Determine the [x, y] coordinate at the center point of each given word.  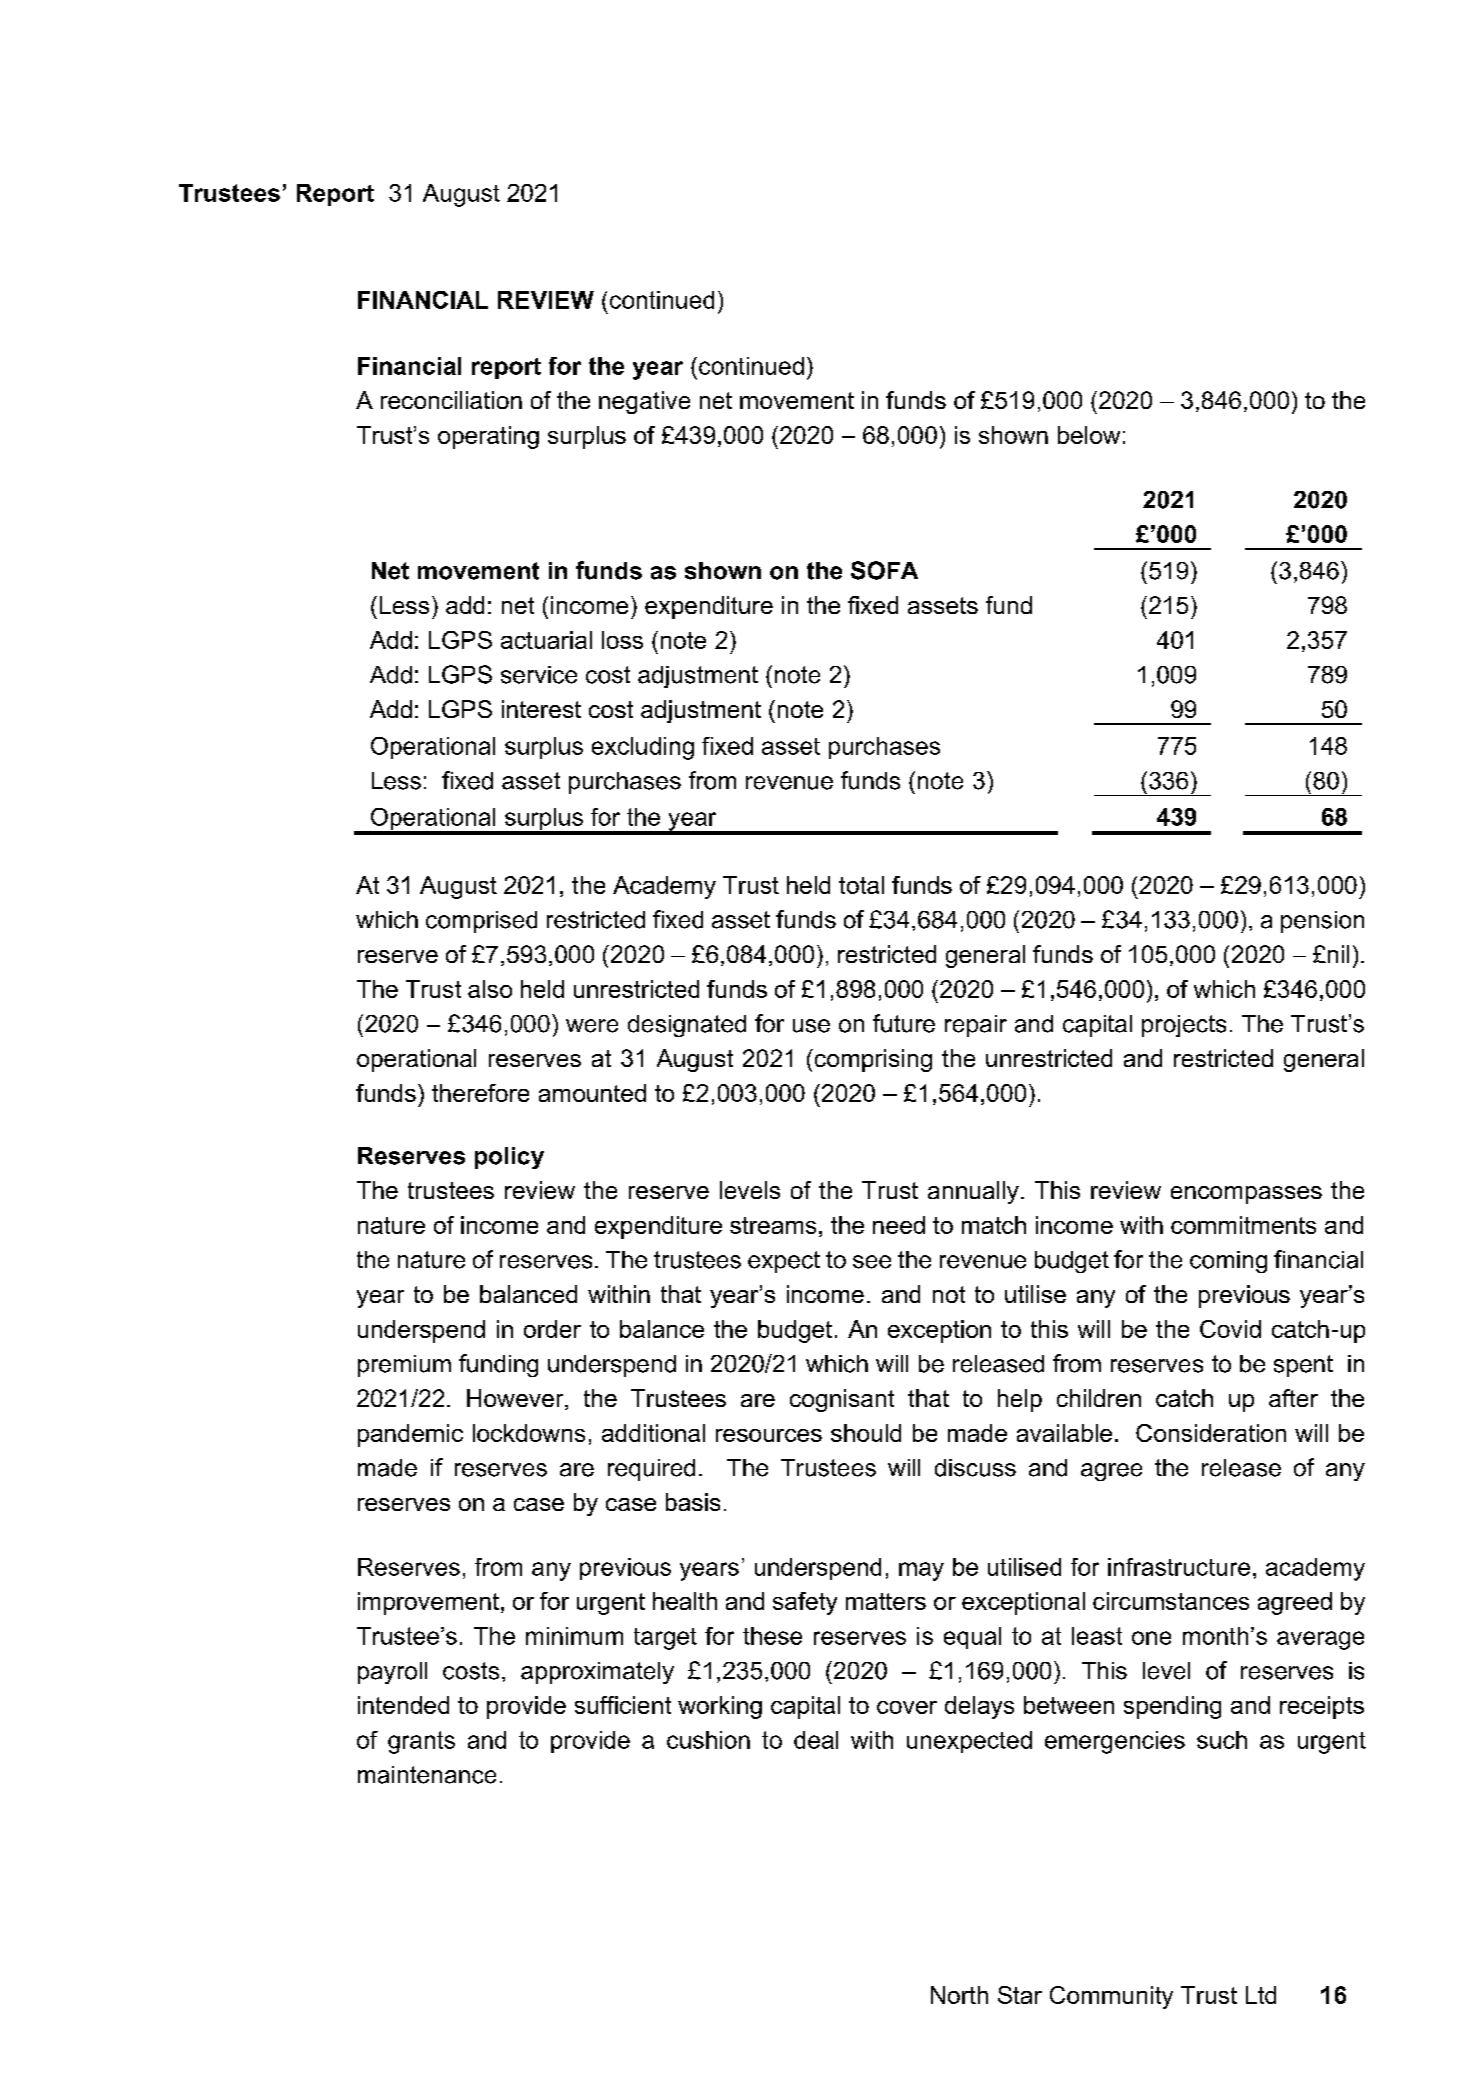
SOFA [884, 570]
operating [488, 437]
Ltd [1261, 1995]
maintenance [427, 1775]
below [1089, 435]
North [959, 1995]
